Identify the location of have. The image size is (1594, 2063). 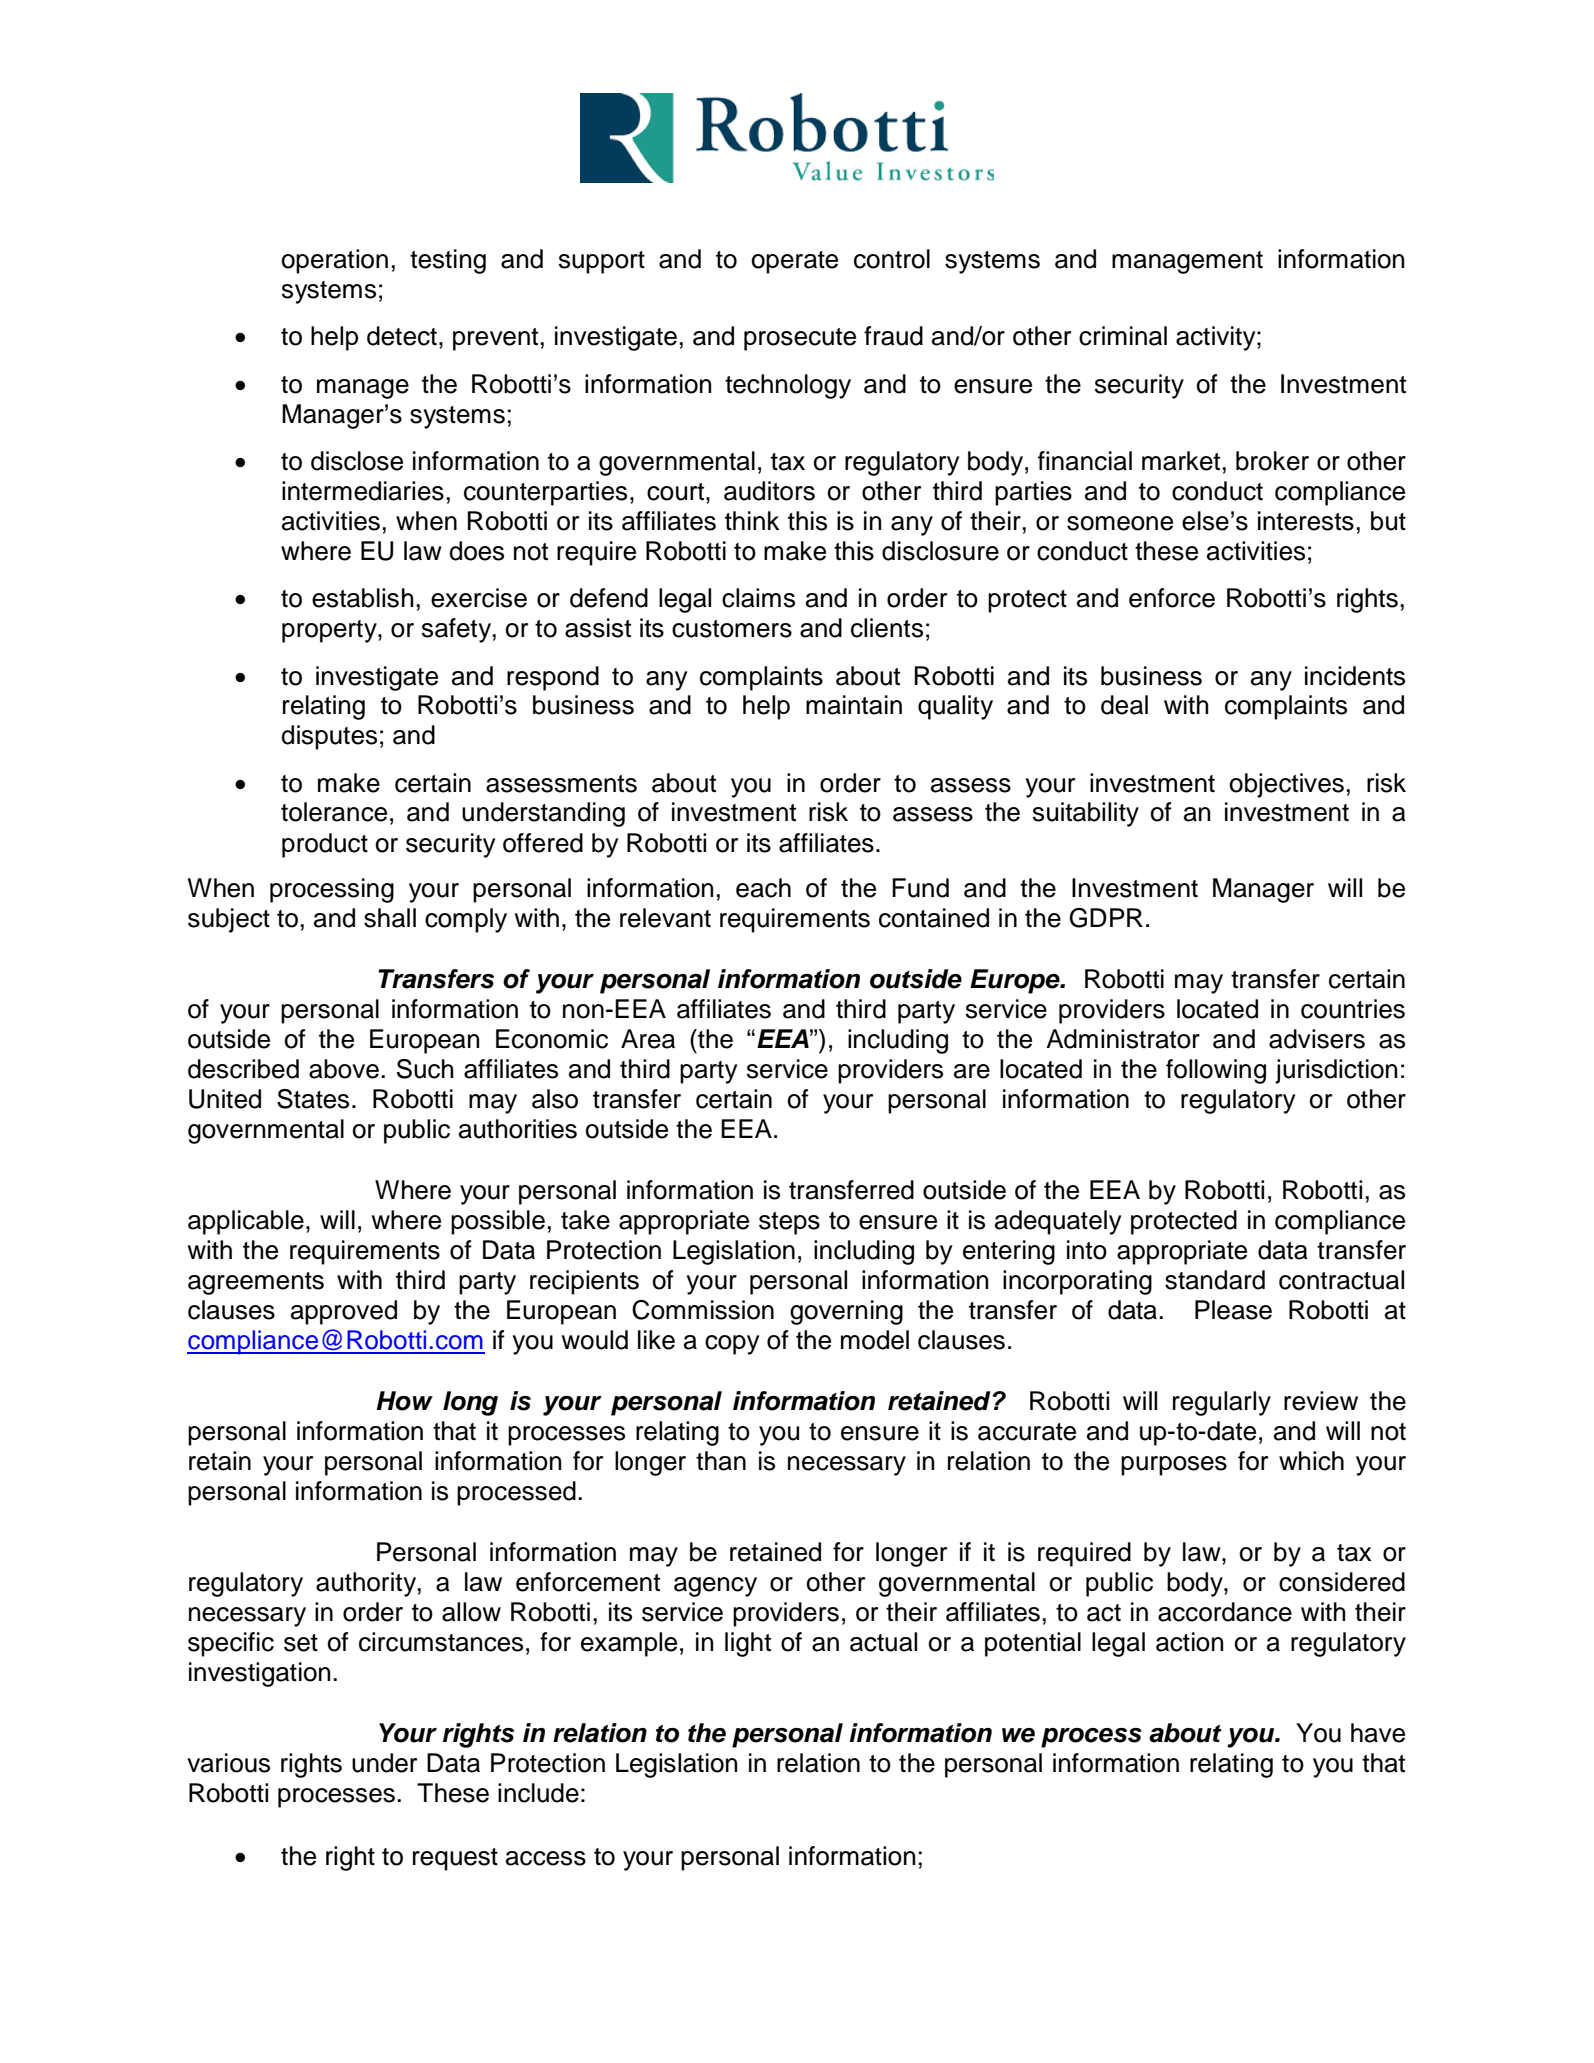
(1378, 1733).
